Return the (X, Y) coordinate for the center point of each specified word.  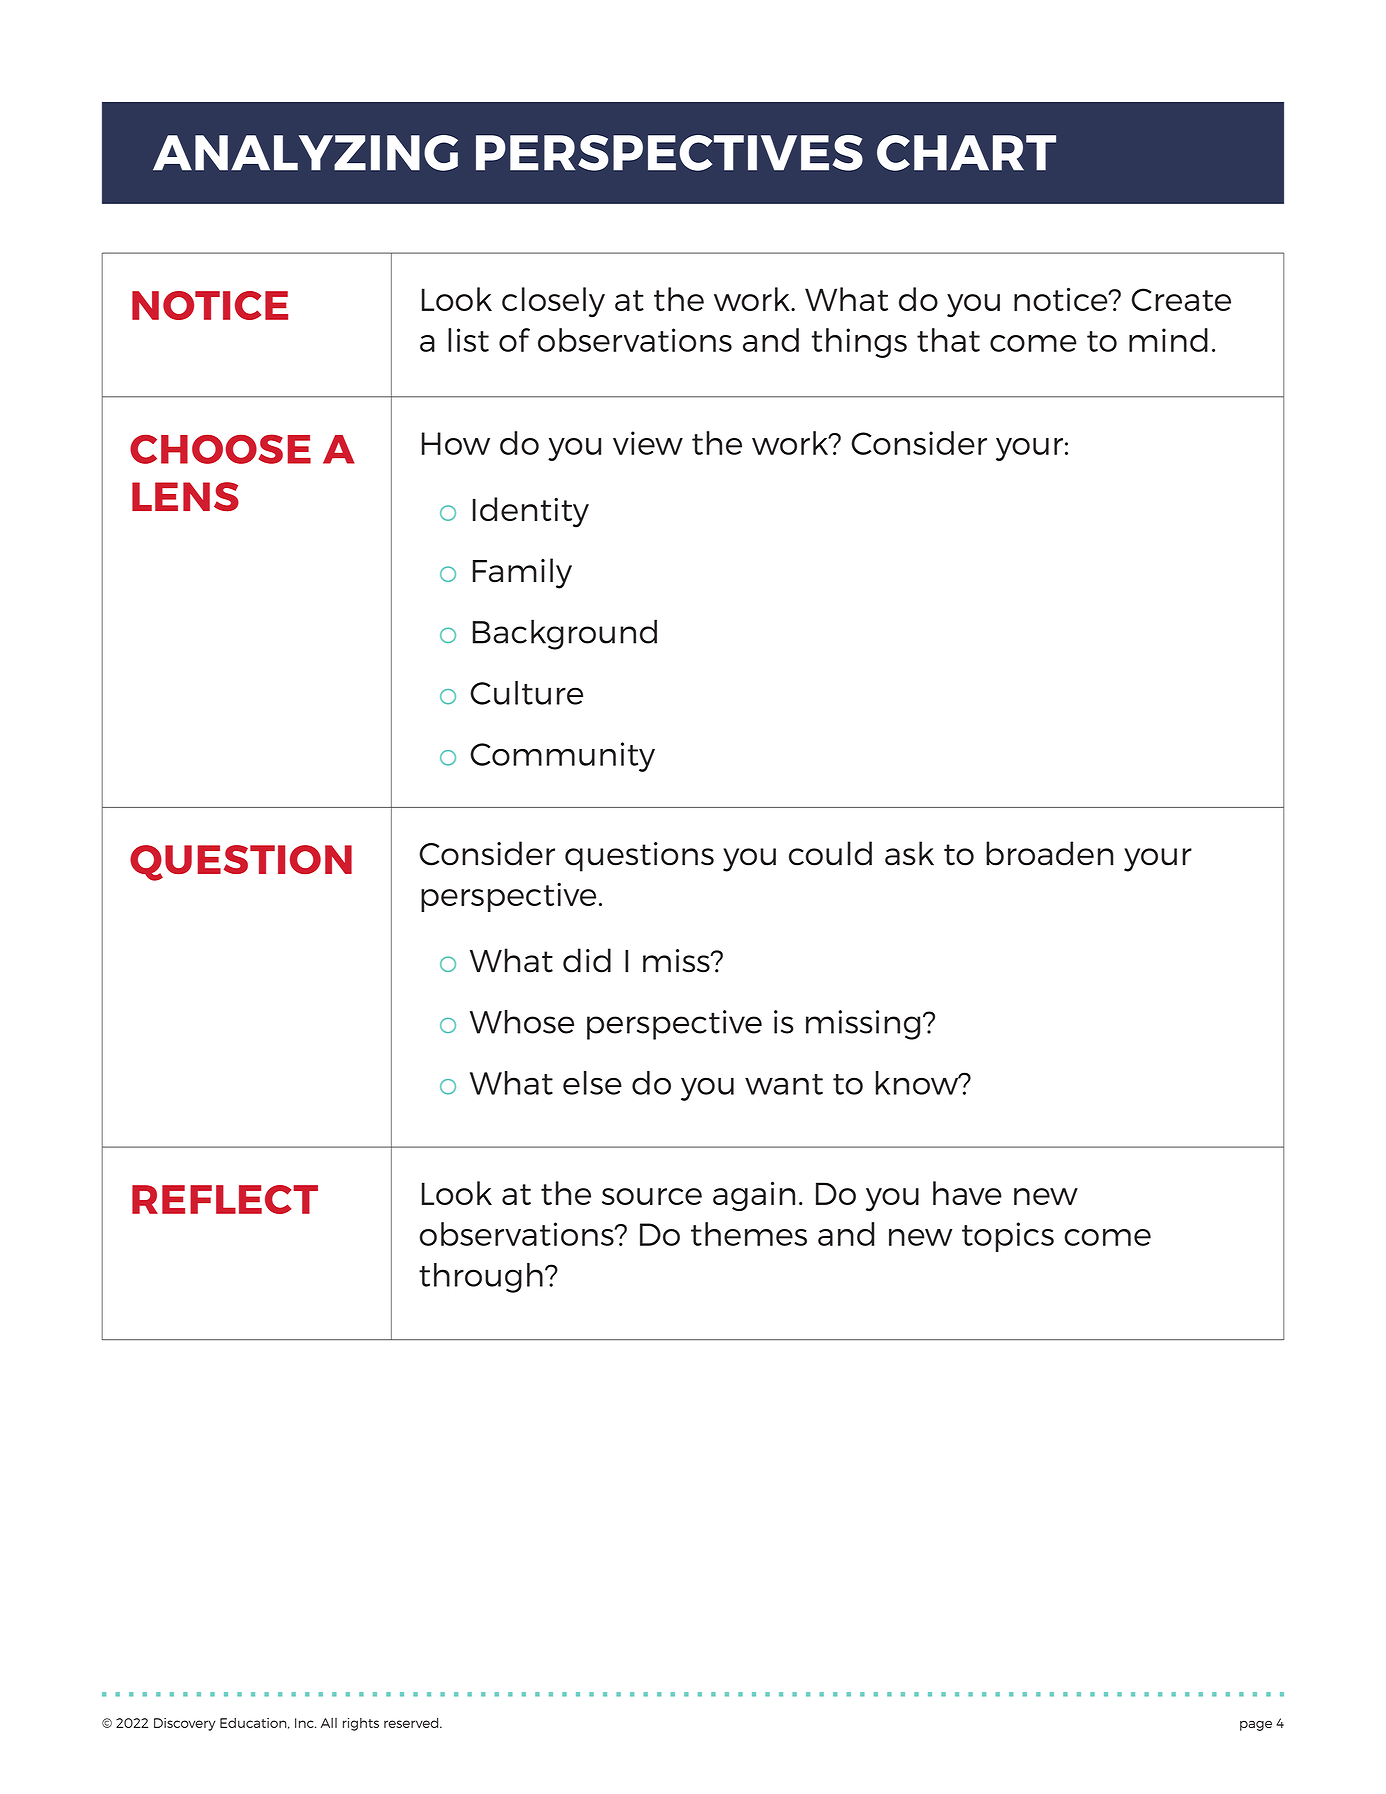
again (754, 1196)
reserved (412, 1723)
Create (1181, 299)
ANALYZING (305, 153)
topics (1008, 1237)
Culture (526, 693)
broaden (1049, 853)
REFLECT (225, 1199)
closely (553, 302)
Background (565, 634)
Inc (305, 1723)
